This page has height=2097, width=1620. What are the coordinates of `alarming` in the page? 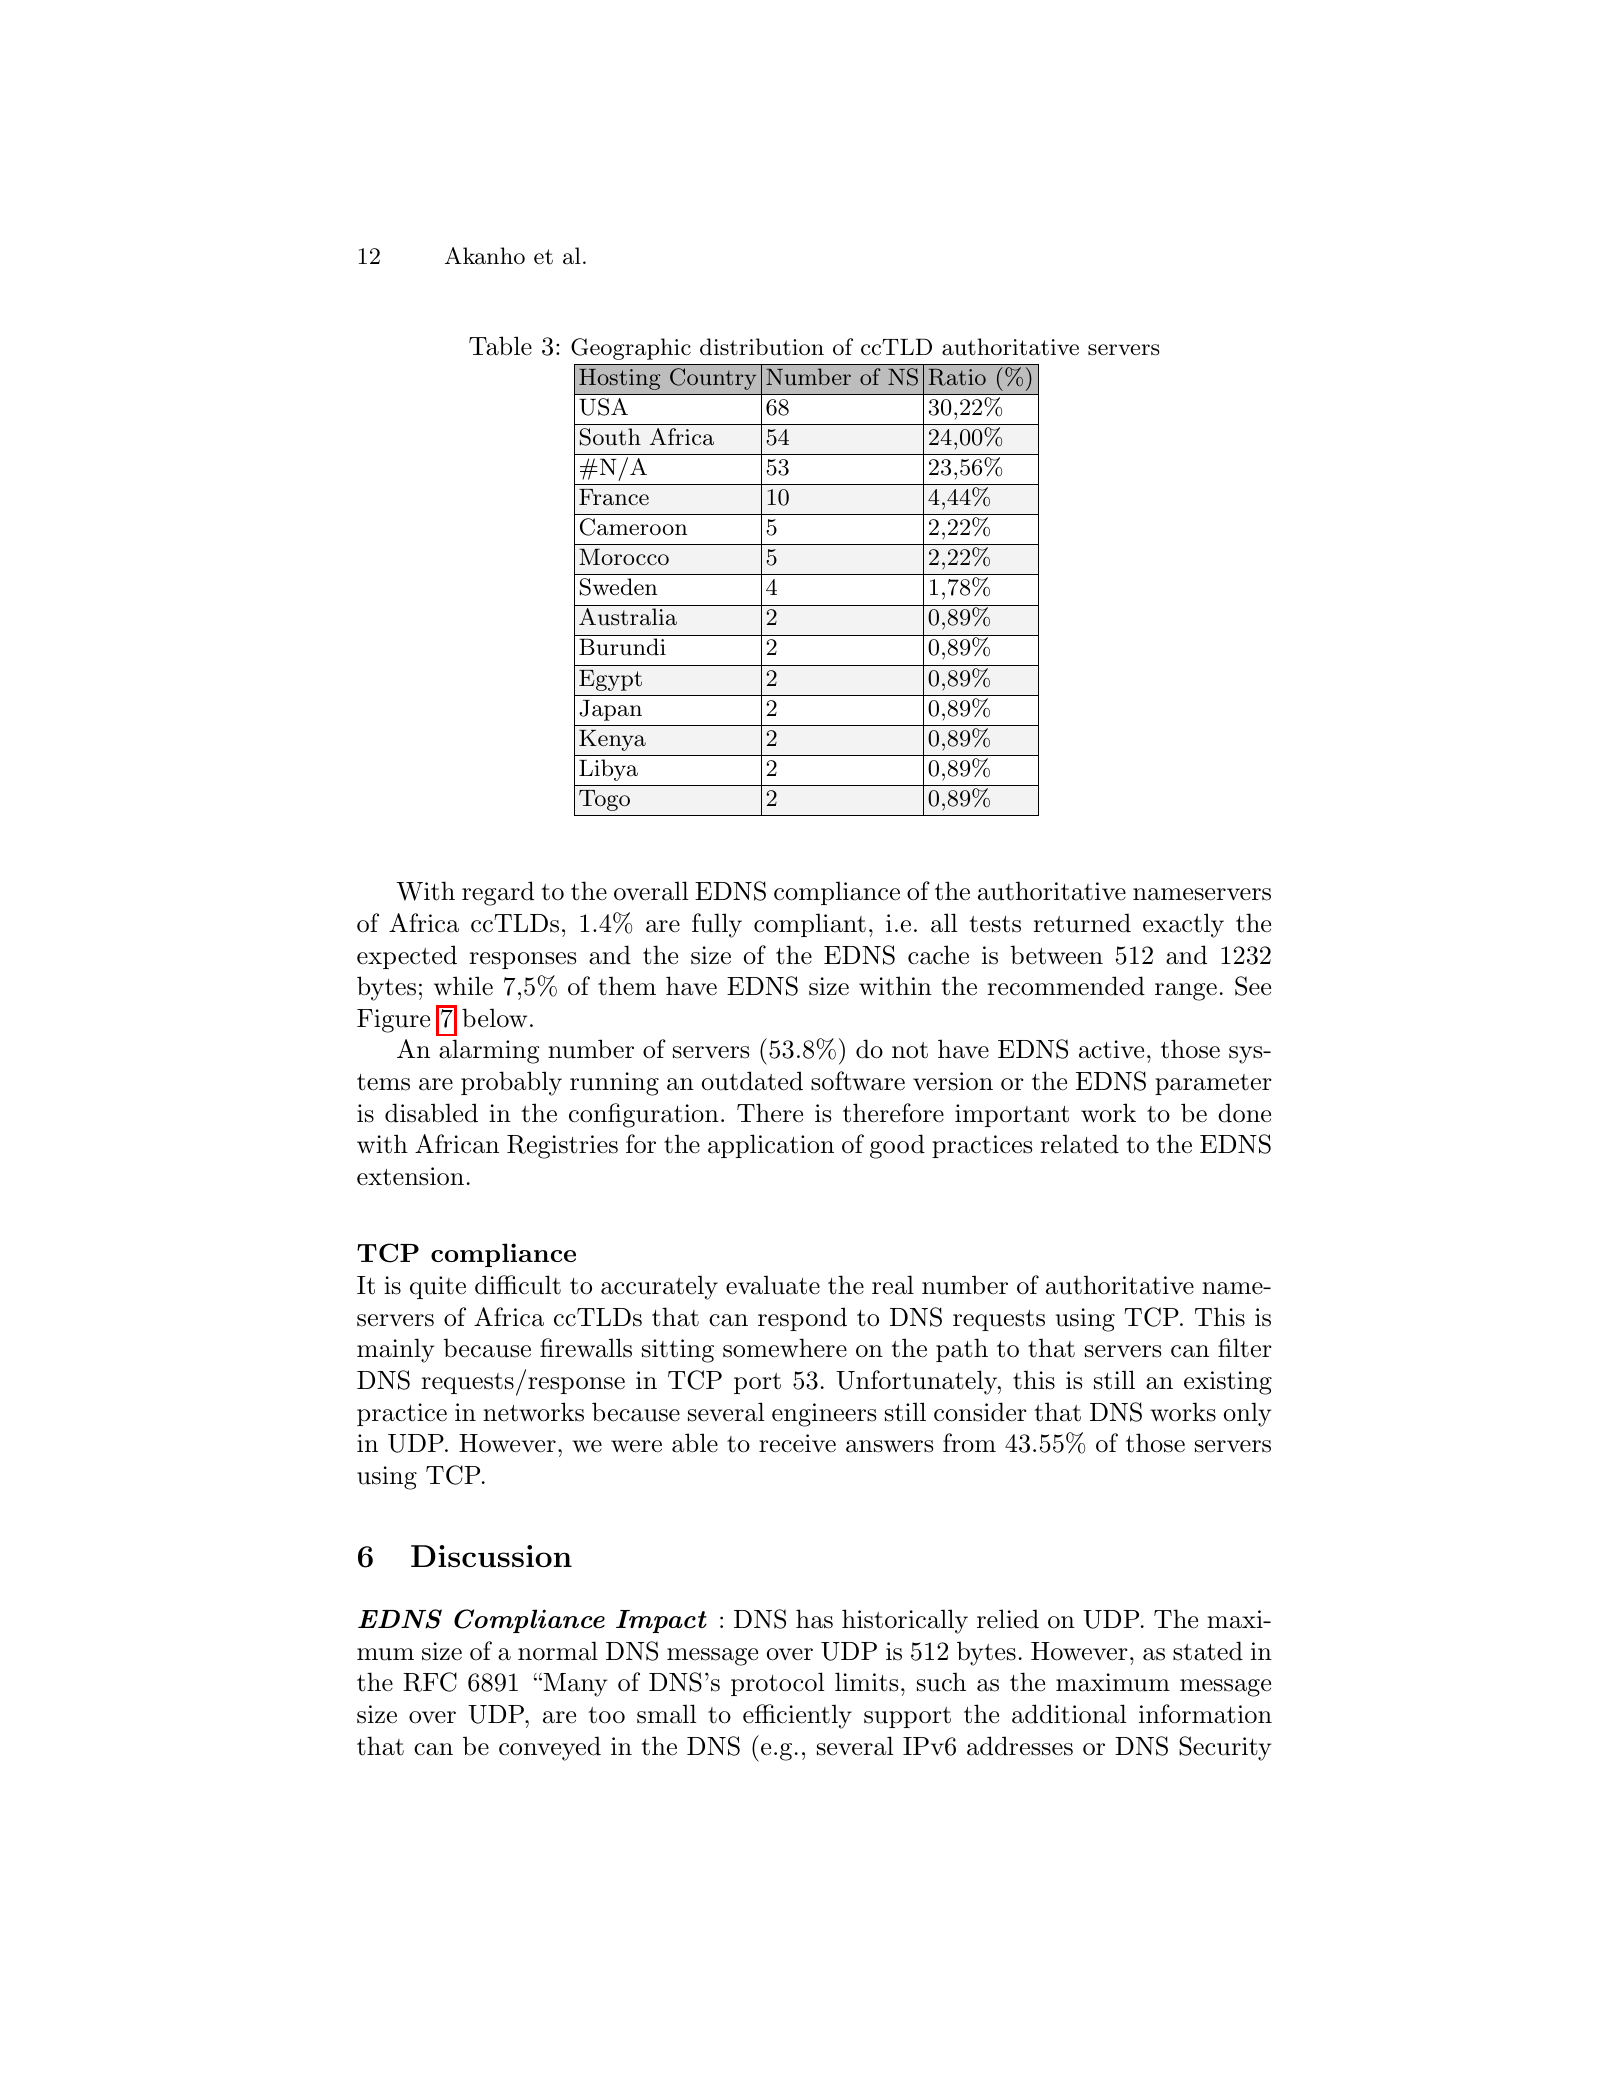 It's located at (489, 1051).
